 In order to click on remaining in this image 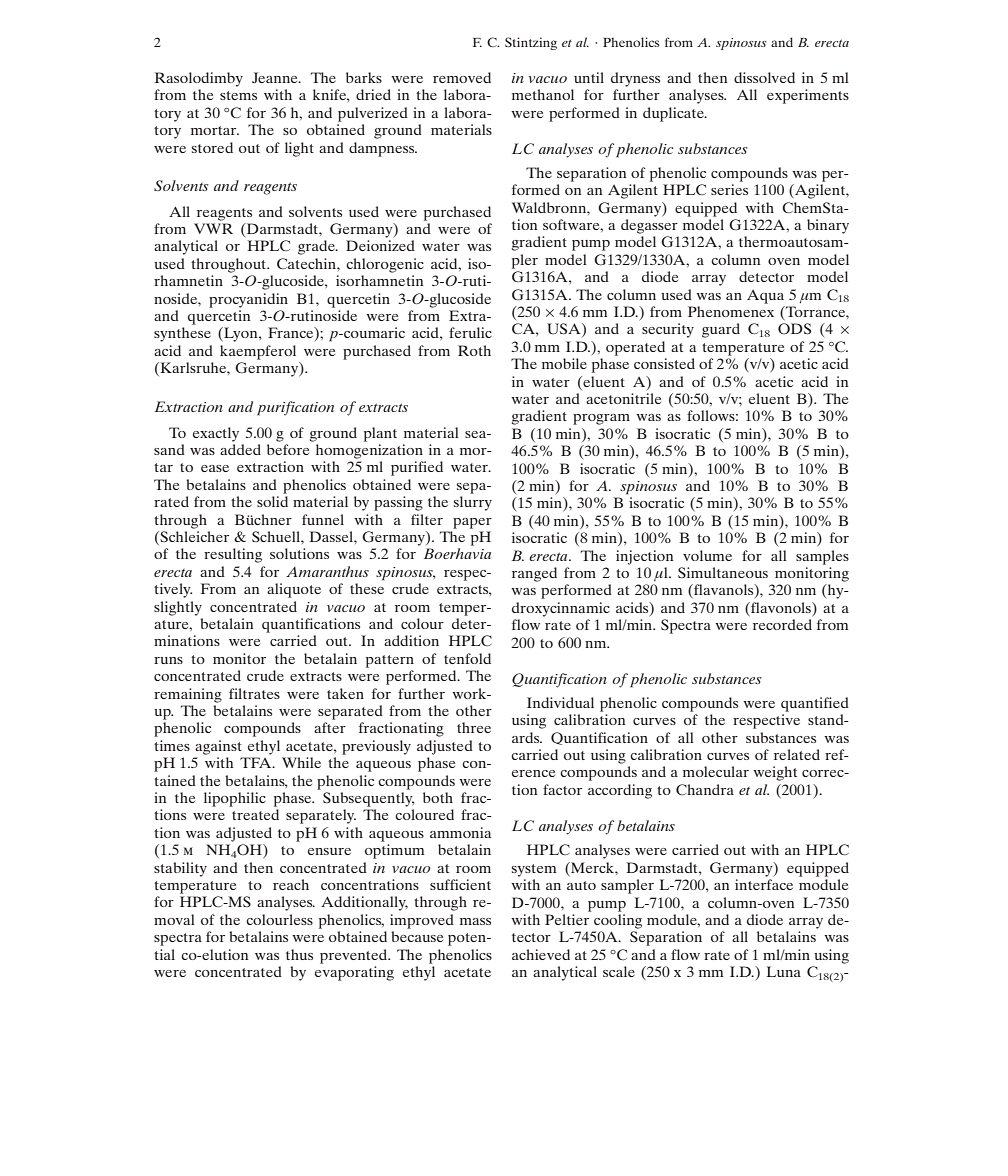, I will do `click(188, 695)`.
